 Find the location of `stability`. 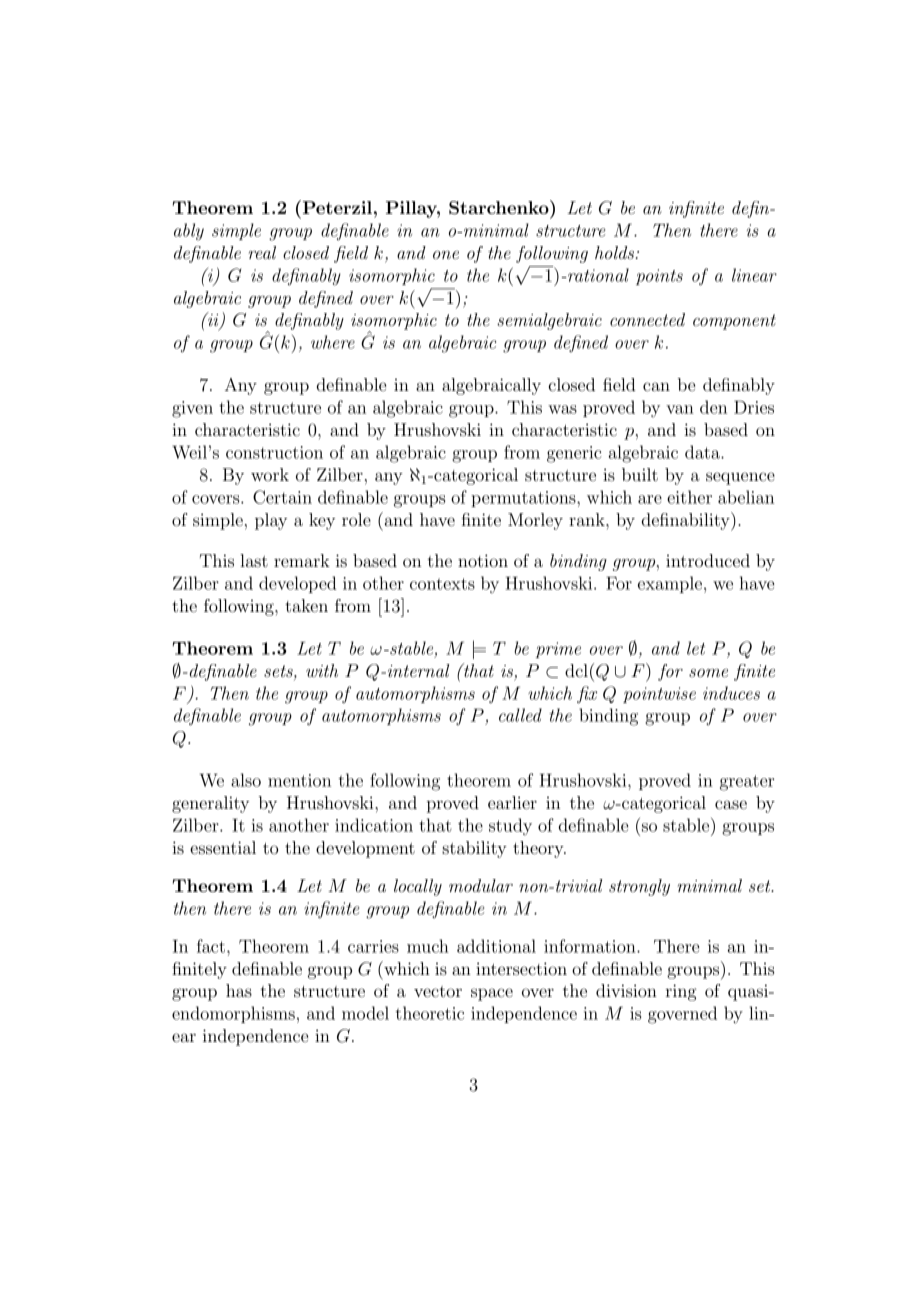

stability is located at coordinates (474, 849).
